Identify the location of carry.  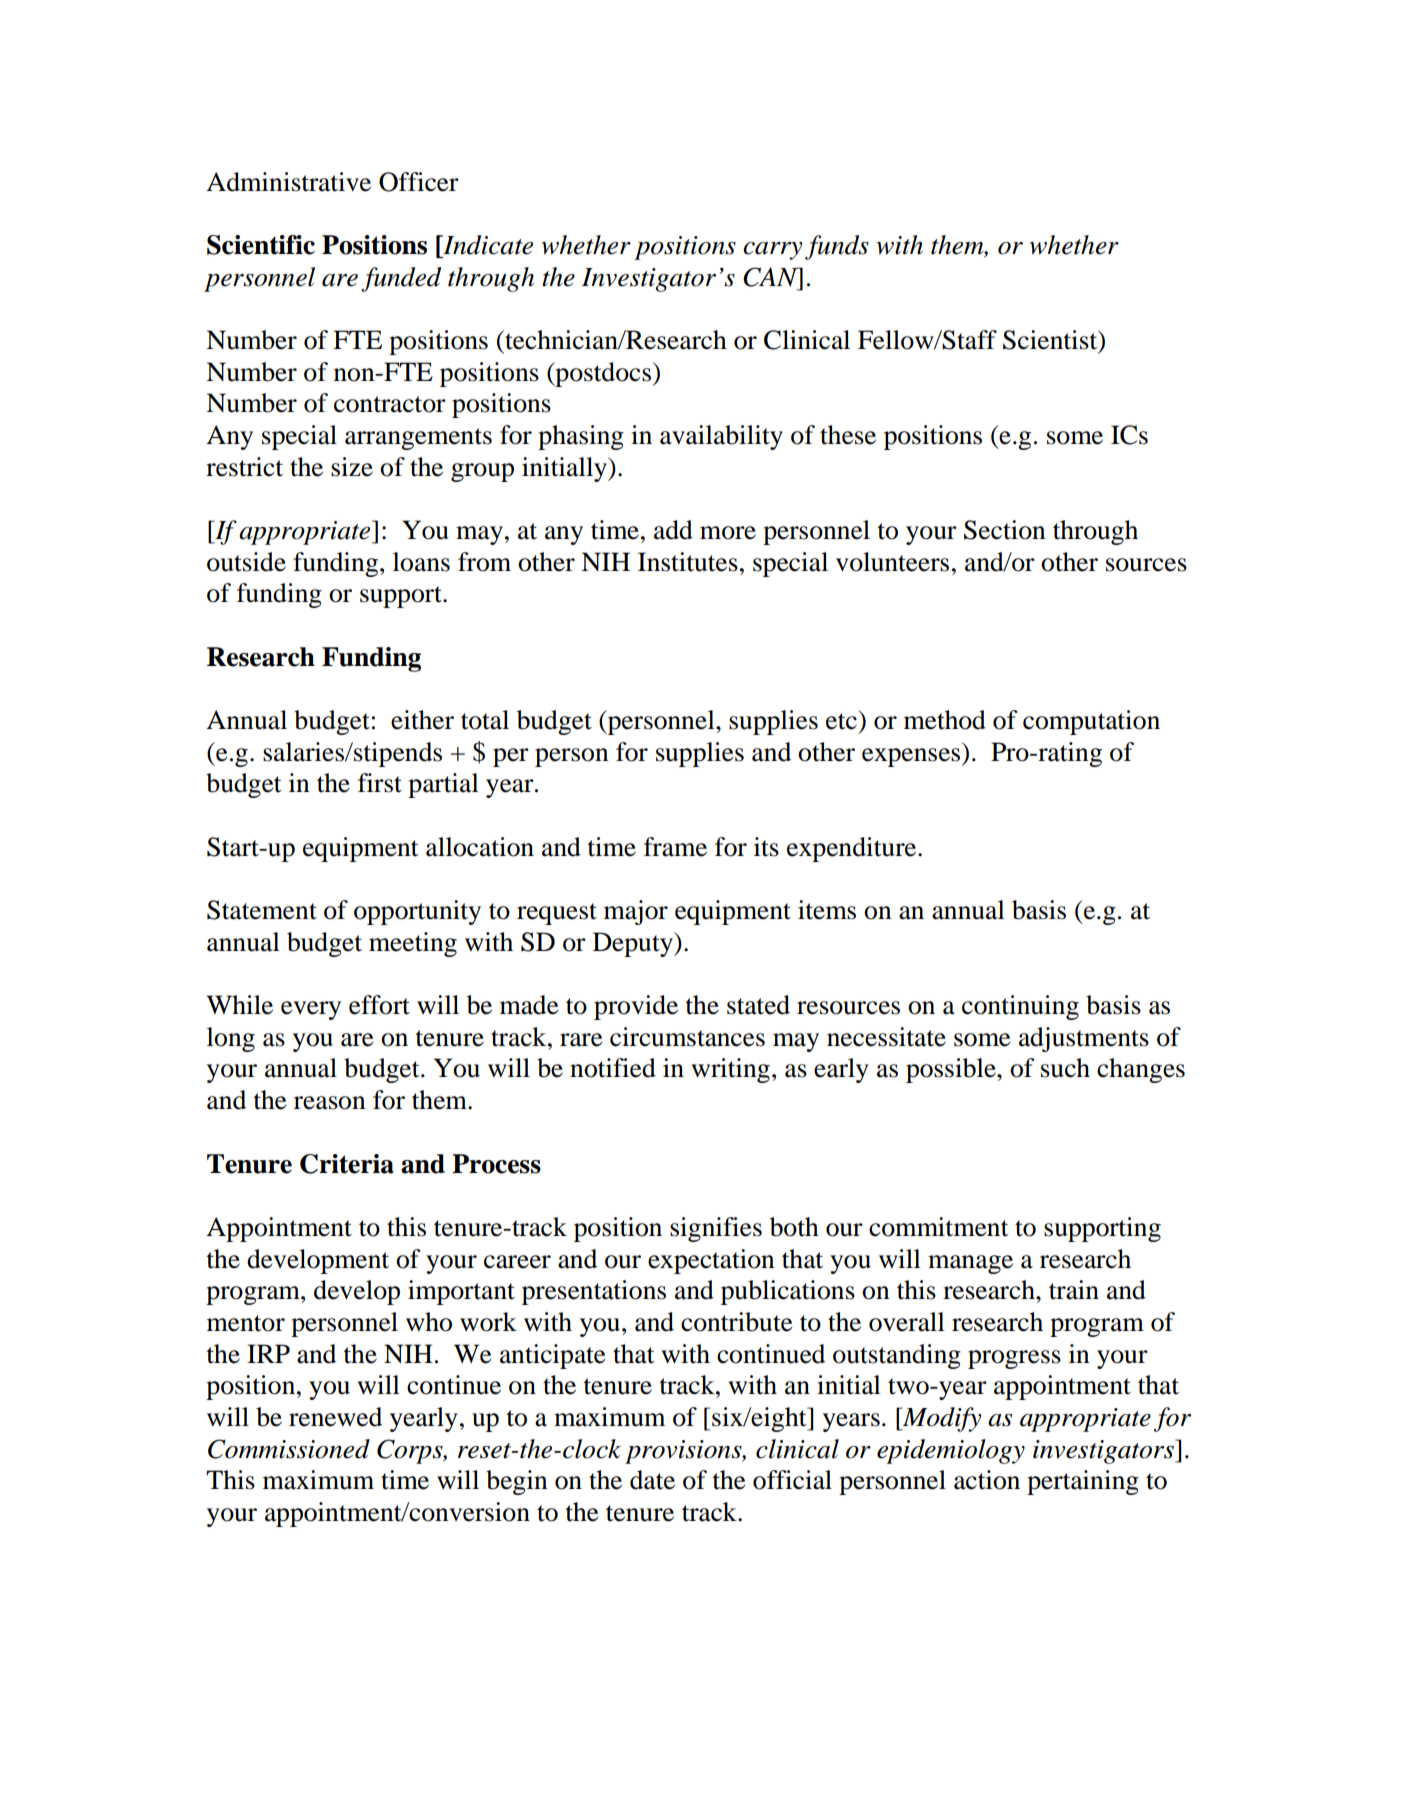
(772, 251).
